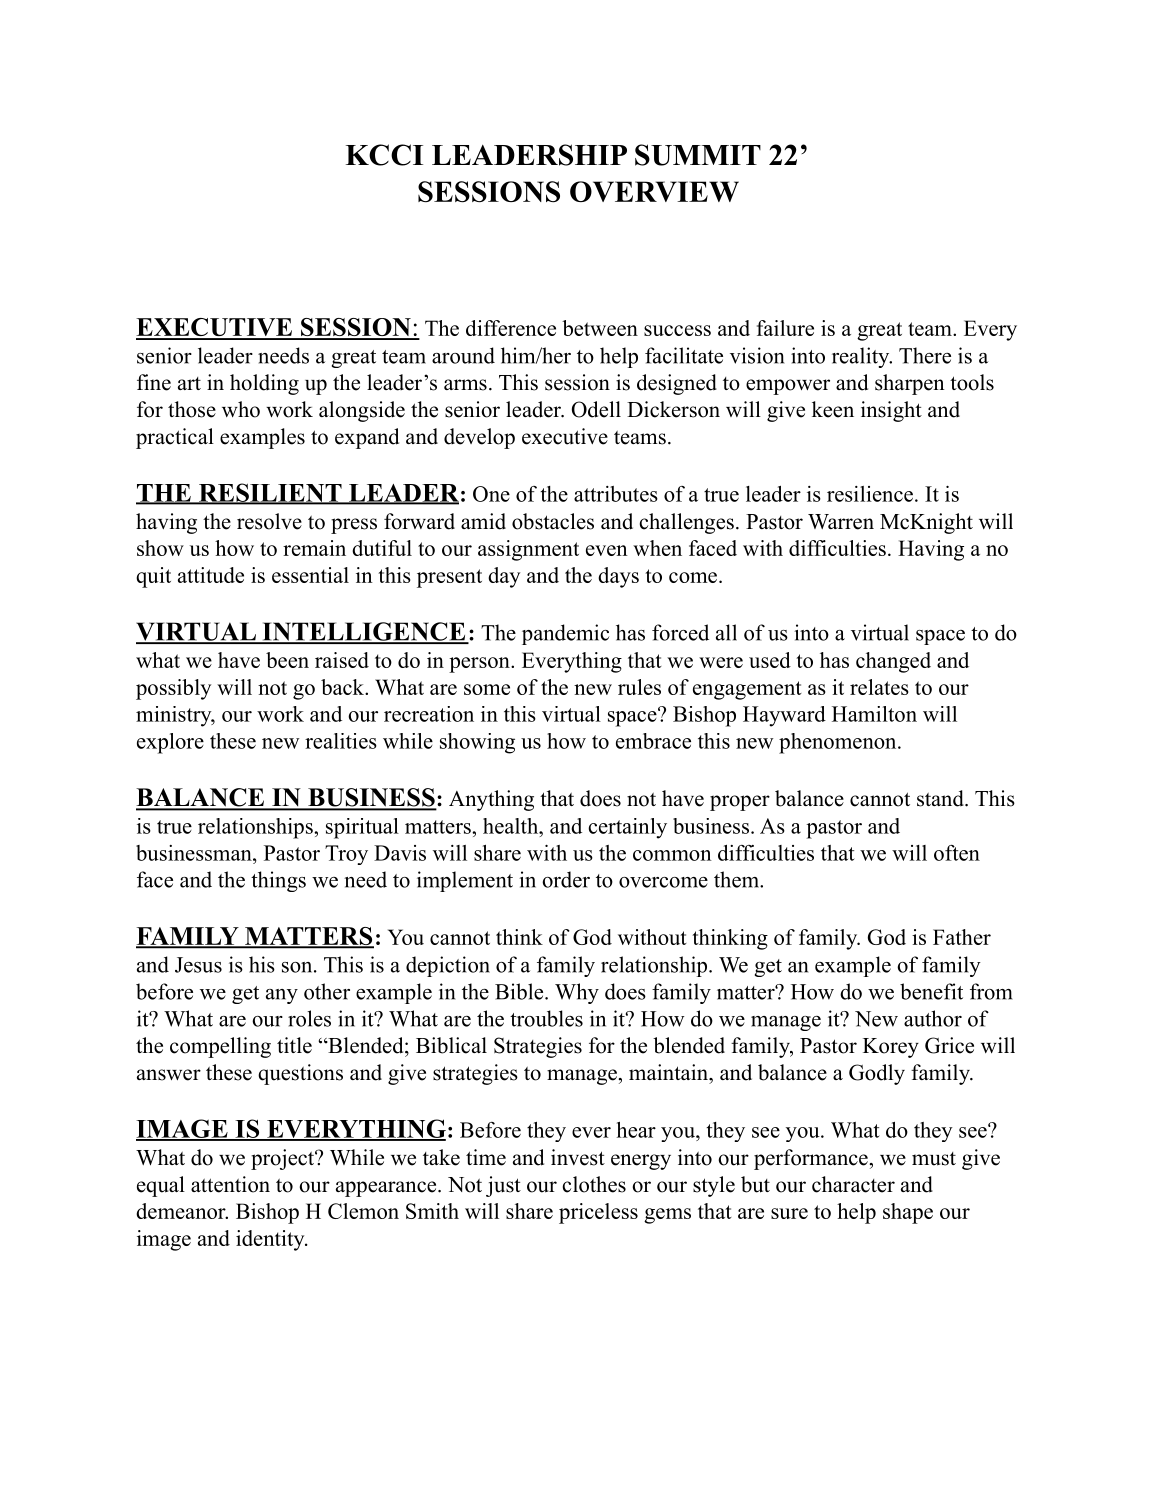 The width and height of the screenshot is (1156, 1496). I want to click on priceless, so click(598, 1213).
